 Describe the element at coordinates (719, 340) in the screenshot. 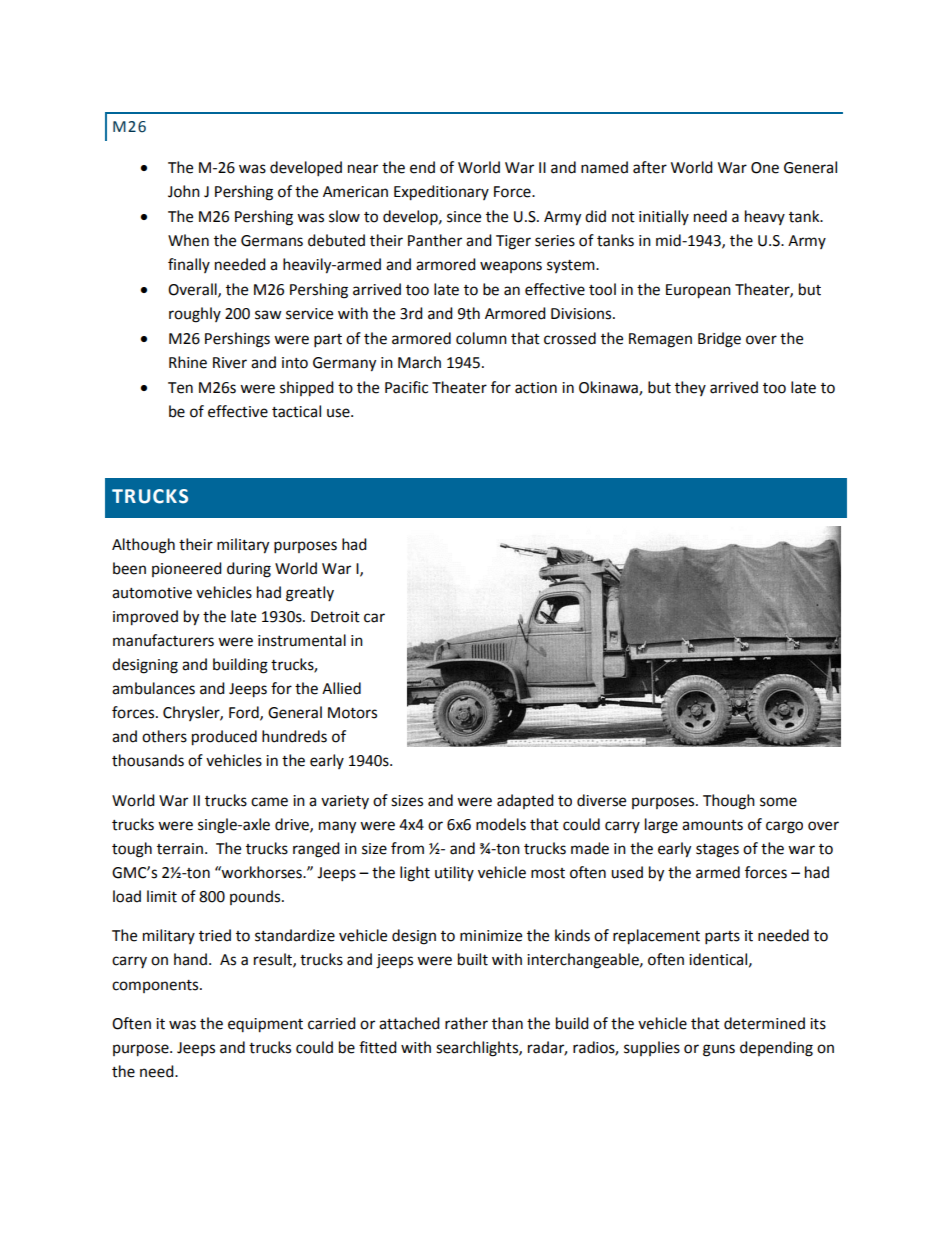

I see `Bridge` at that location.
